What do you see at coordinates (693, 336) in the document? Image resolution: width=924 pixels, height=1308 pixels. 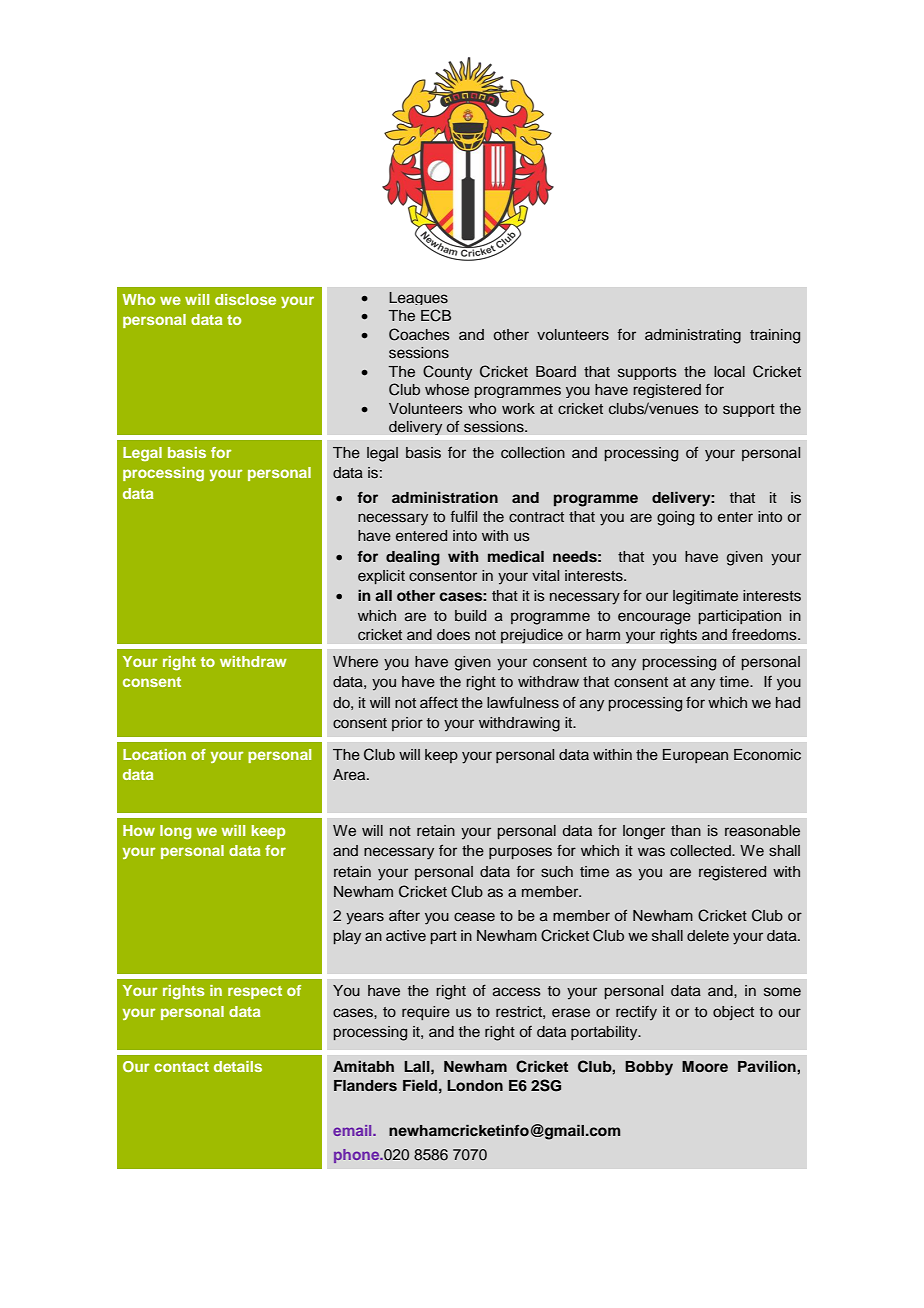 I see `administrating` at bounding box center [693, 336].
